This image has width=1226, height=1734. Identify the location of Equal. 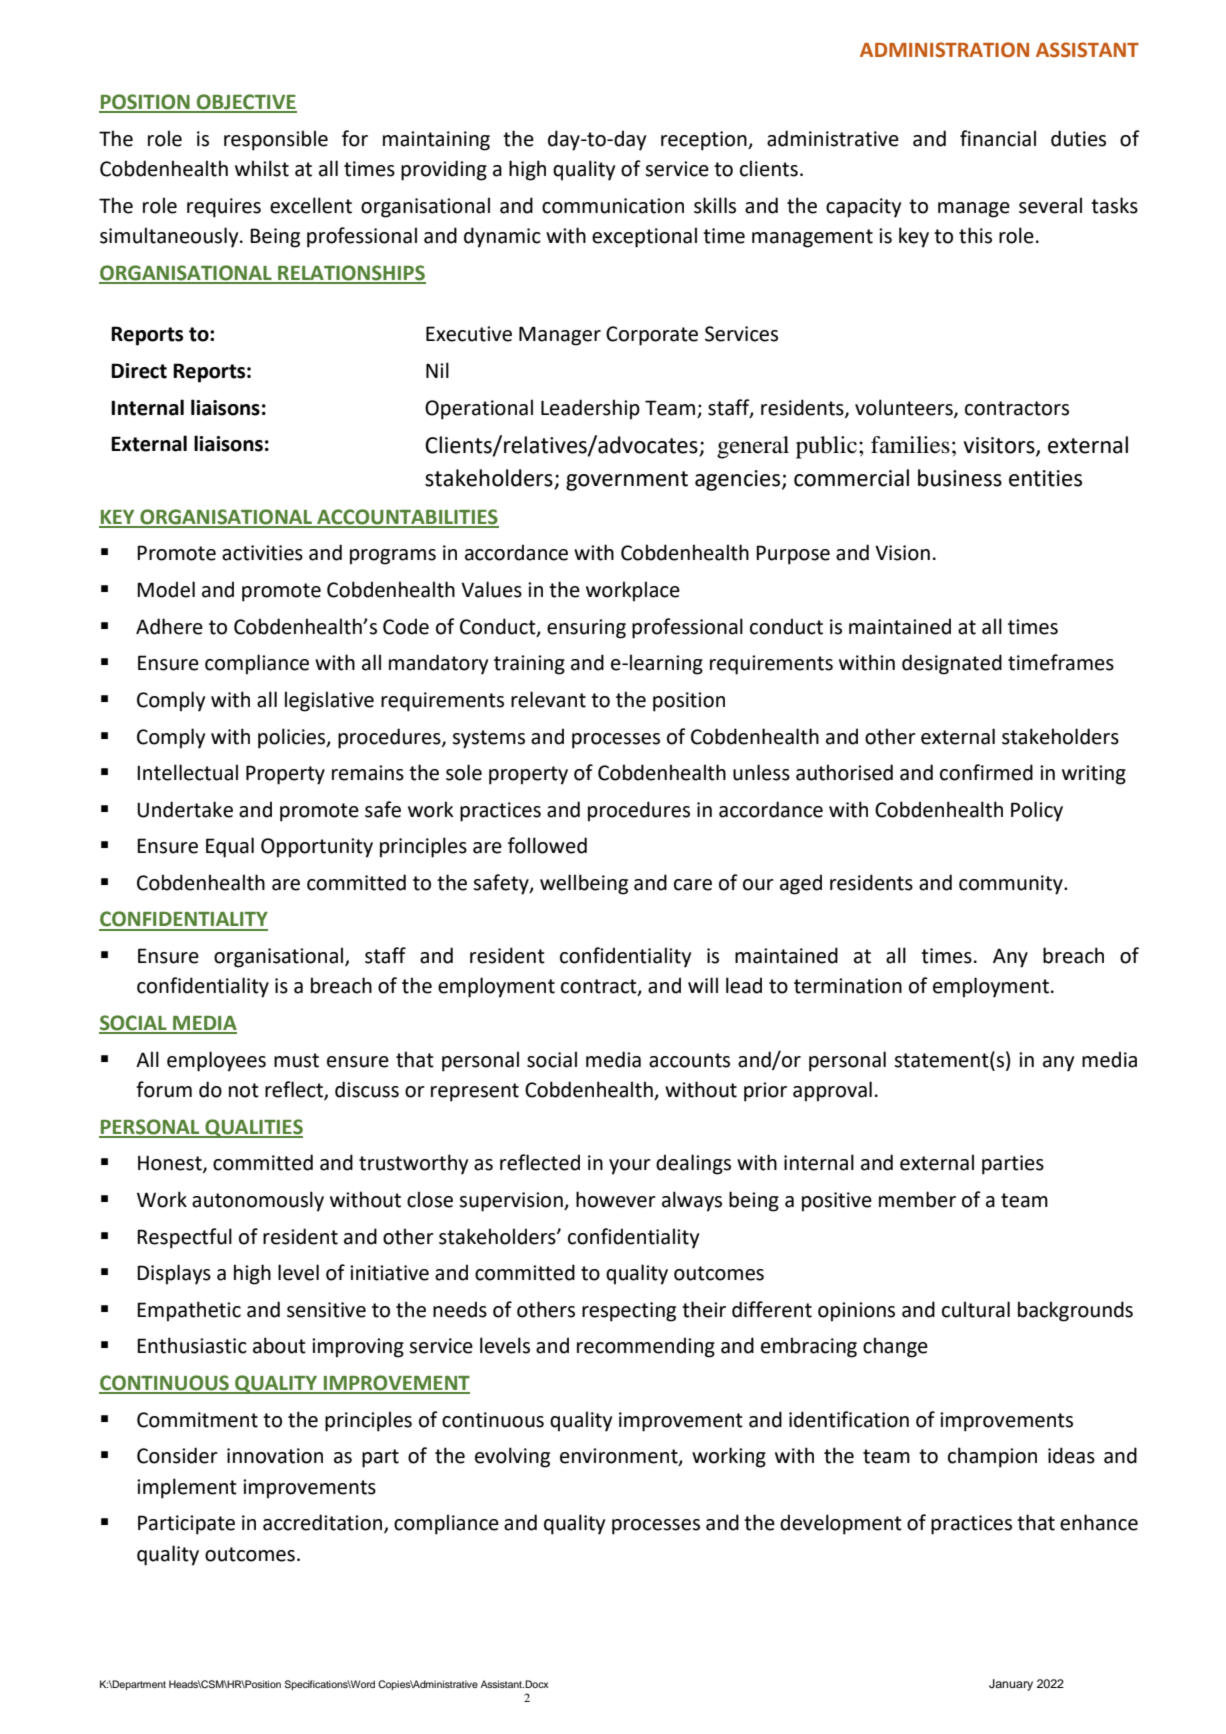
(230, 847).
